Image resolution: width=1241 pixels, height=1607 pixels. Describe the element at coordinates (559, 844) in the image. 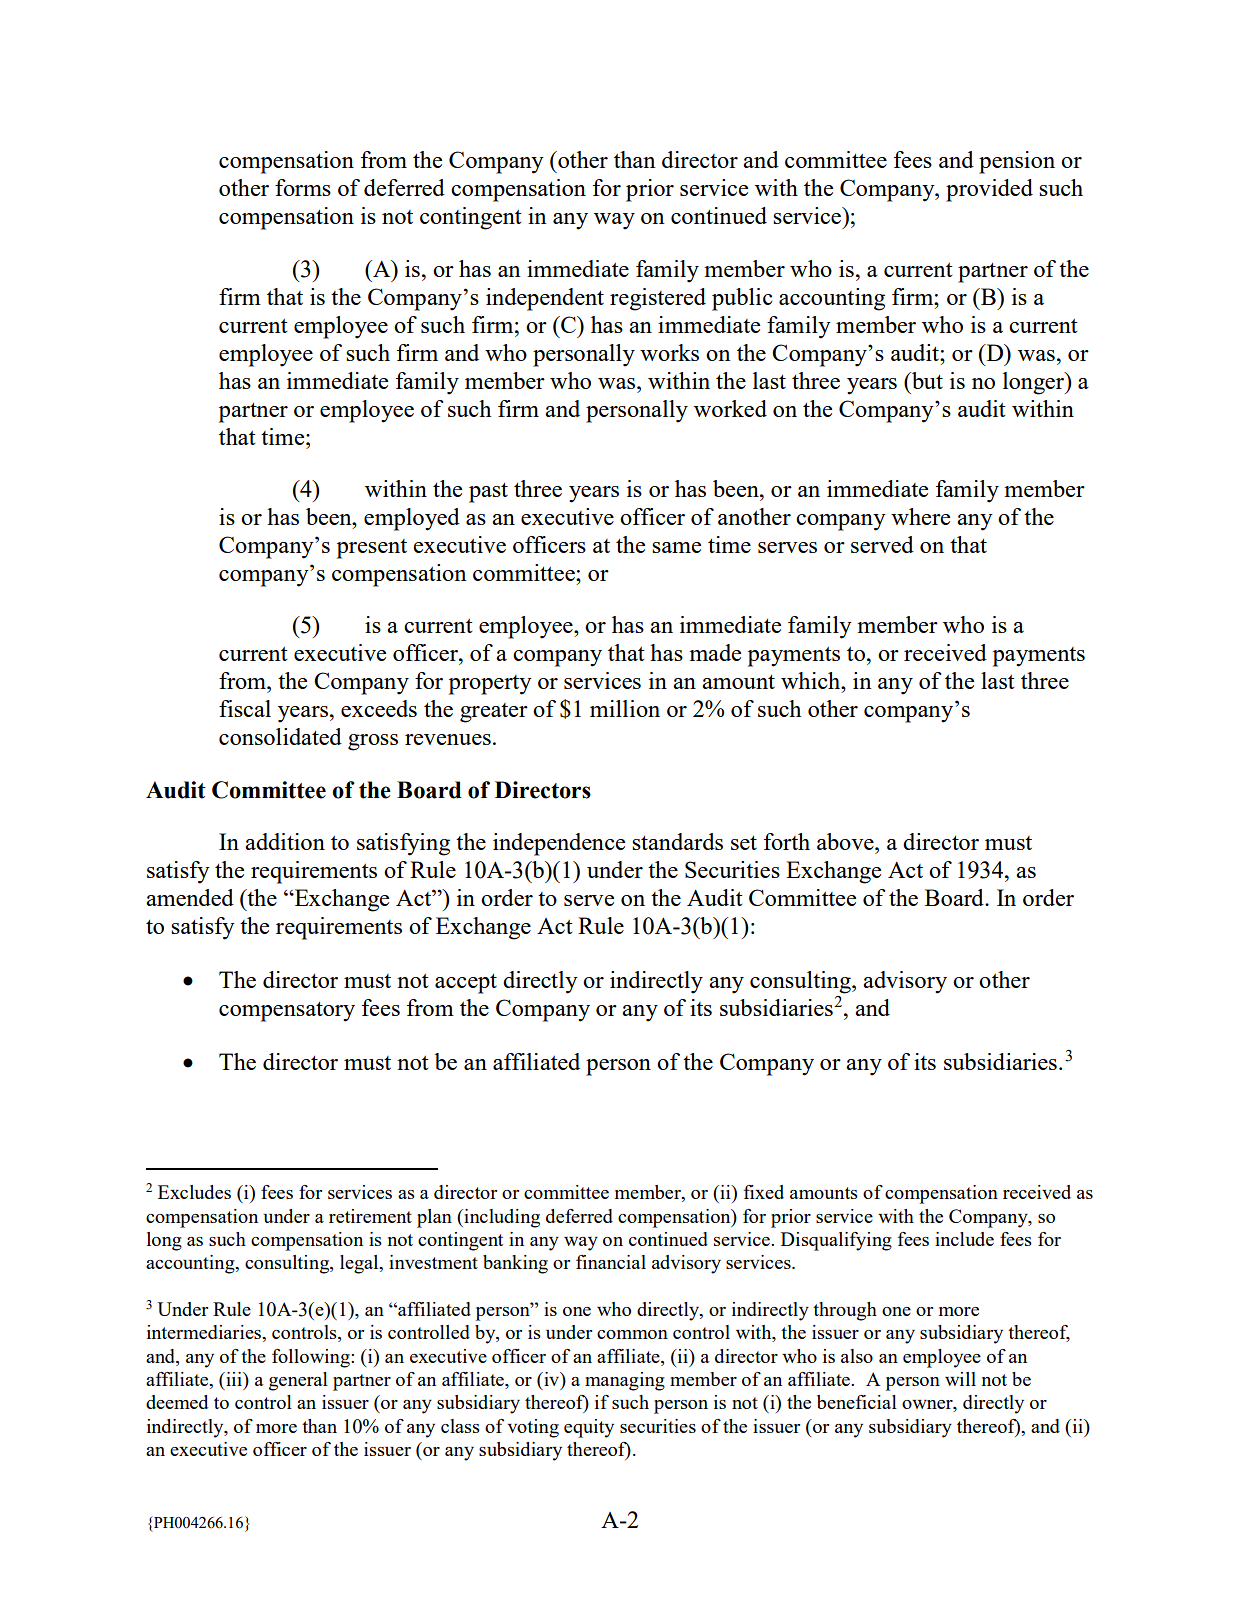

I see `independence` at that location.
